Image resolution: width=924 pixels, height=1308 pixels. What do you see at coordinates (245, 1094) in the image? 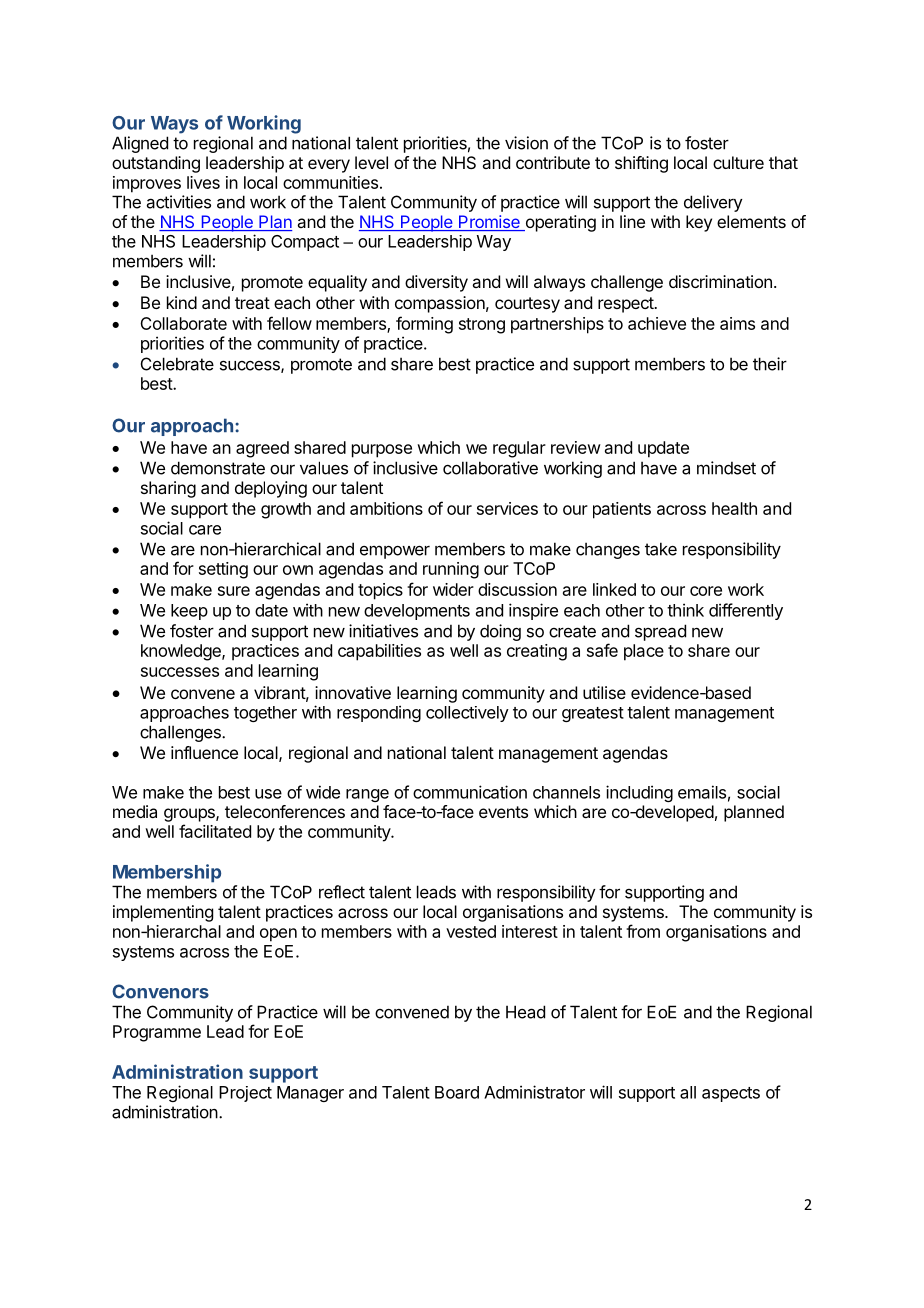
I see `Project` at bounding box center [245, 1094].
